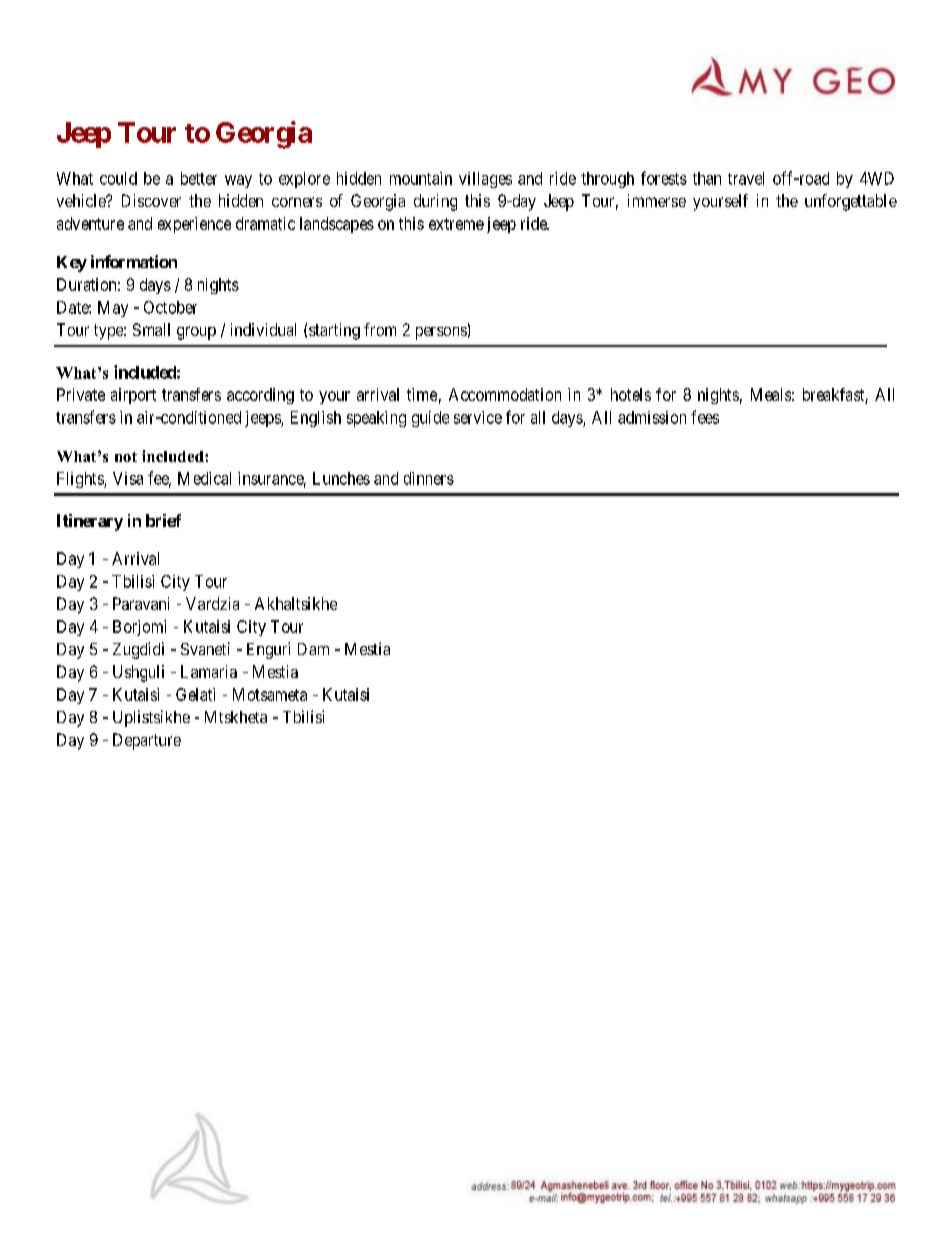  I want to click on travel, so click(746, 178).
